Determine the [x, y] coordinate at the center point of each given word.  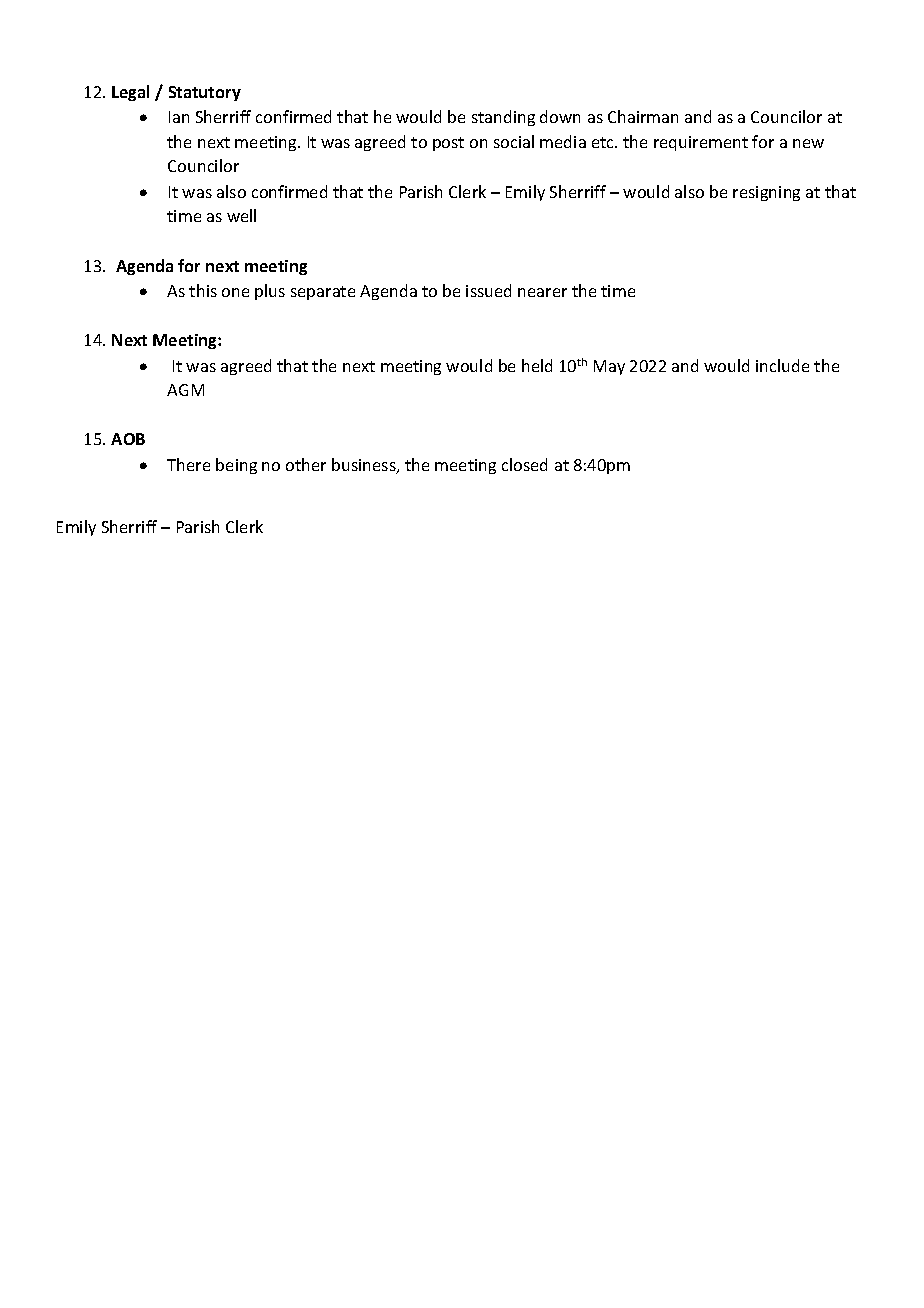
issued [488, 290]
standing [503, 118]
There [188, 464]
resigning [766, 193]
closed [524, 464]
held [537, 365]
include [782, 365]
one [235, 292]
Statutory [205, 93]
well [241, 215]
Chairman [643, 116]
